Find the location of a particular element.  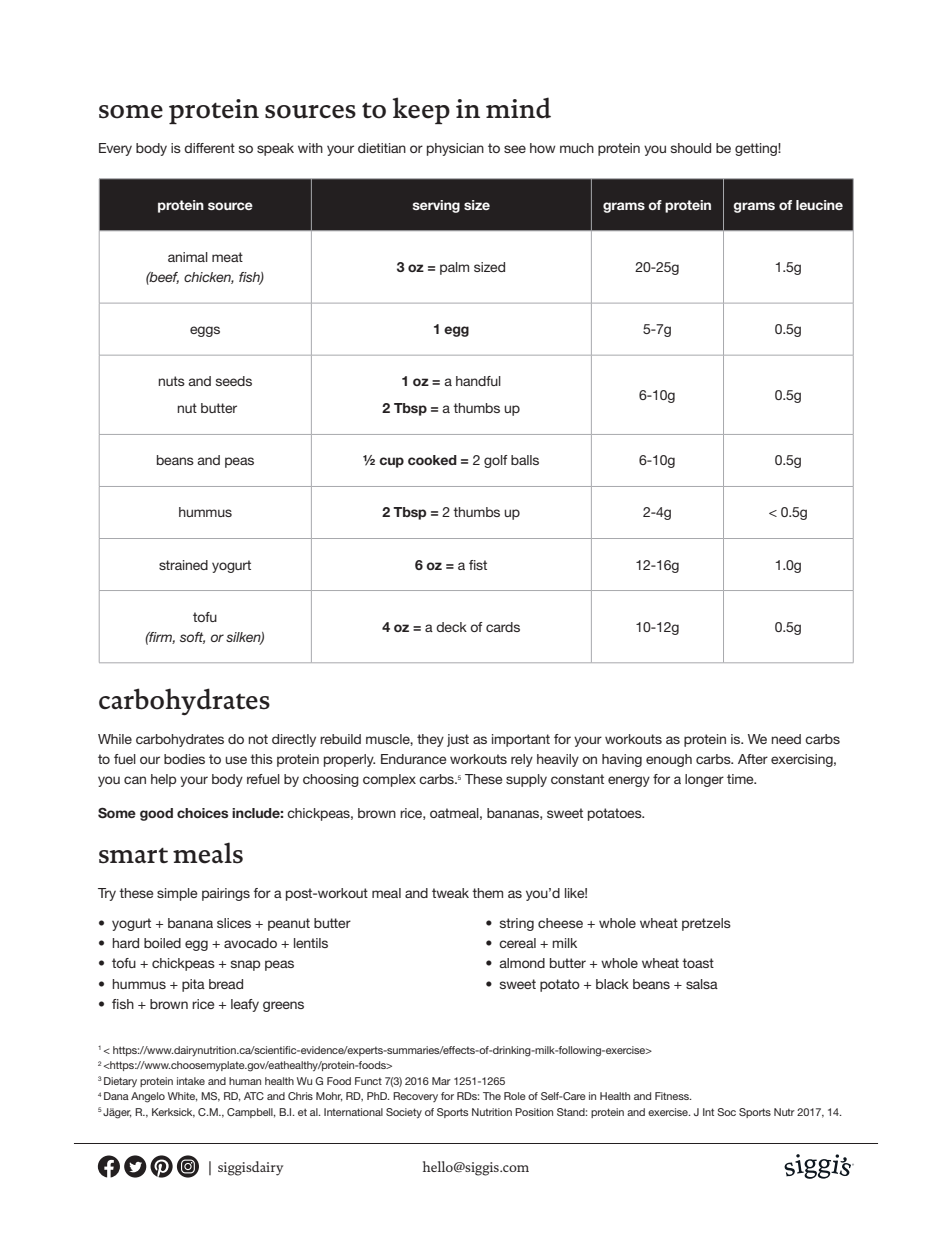

balls is located at coordinates (525, 460).
